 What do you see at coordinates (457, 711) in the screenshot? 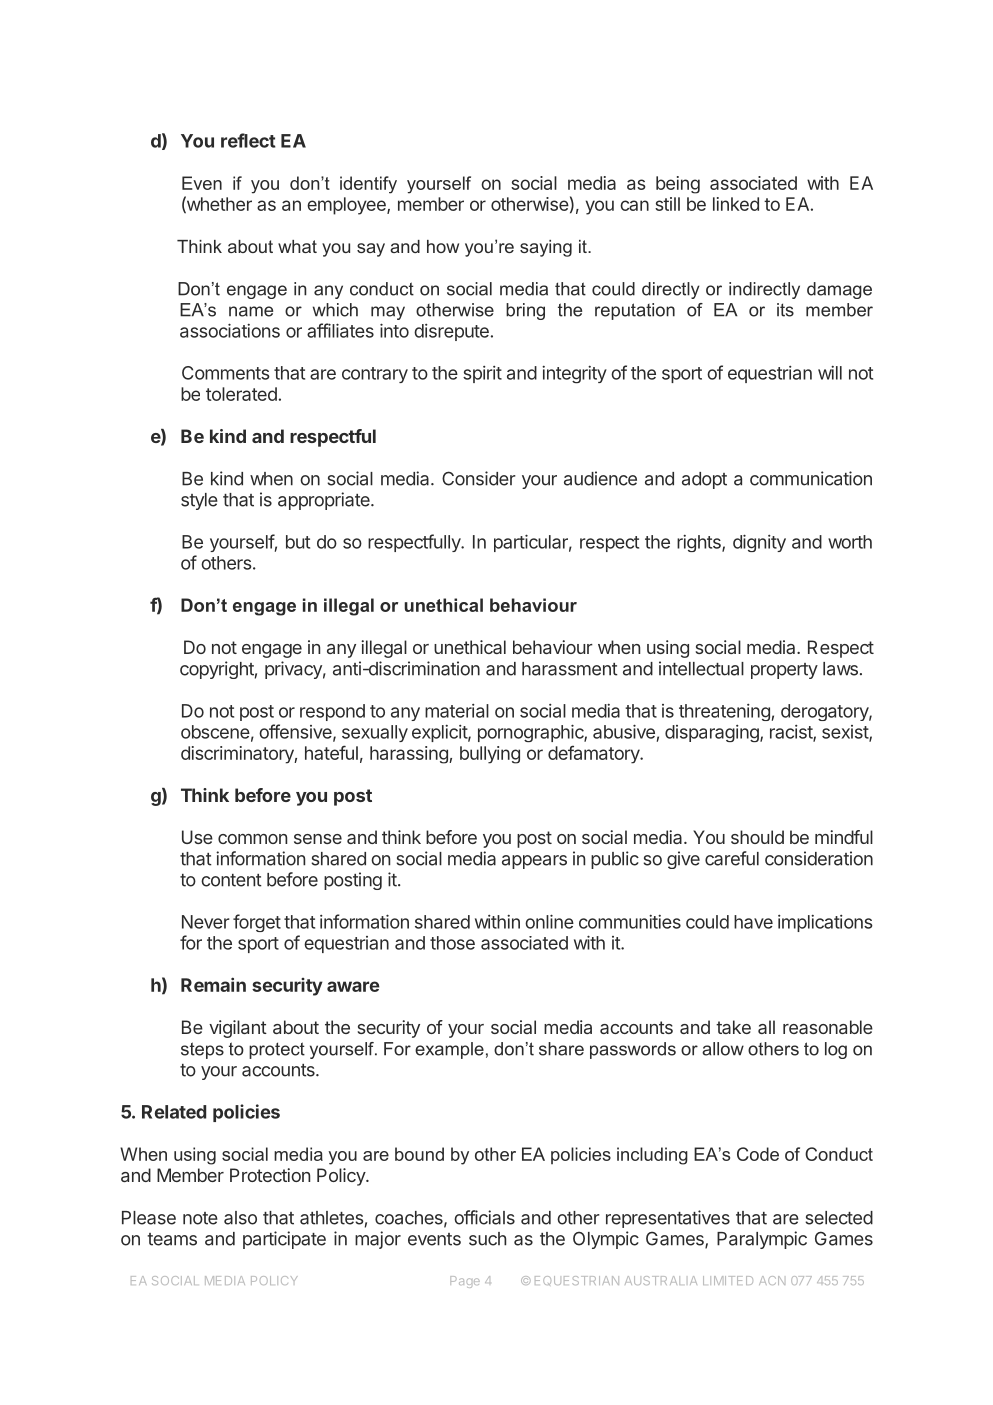
I see `material` at bounding box center [457, 711].
